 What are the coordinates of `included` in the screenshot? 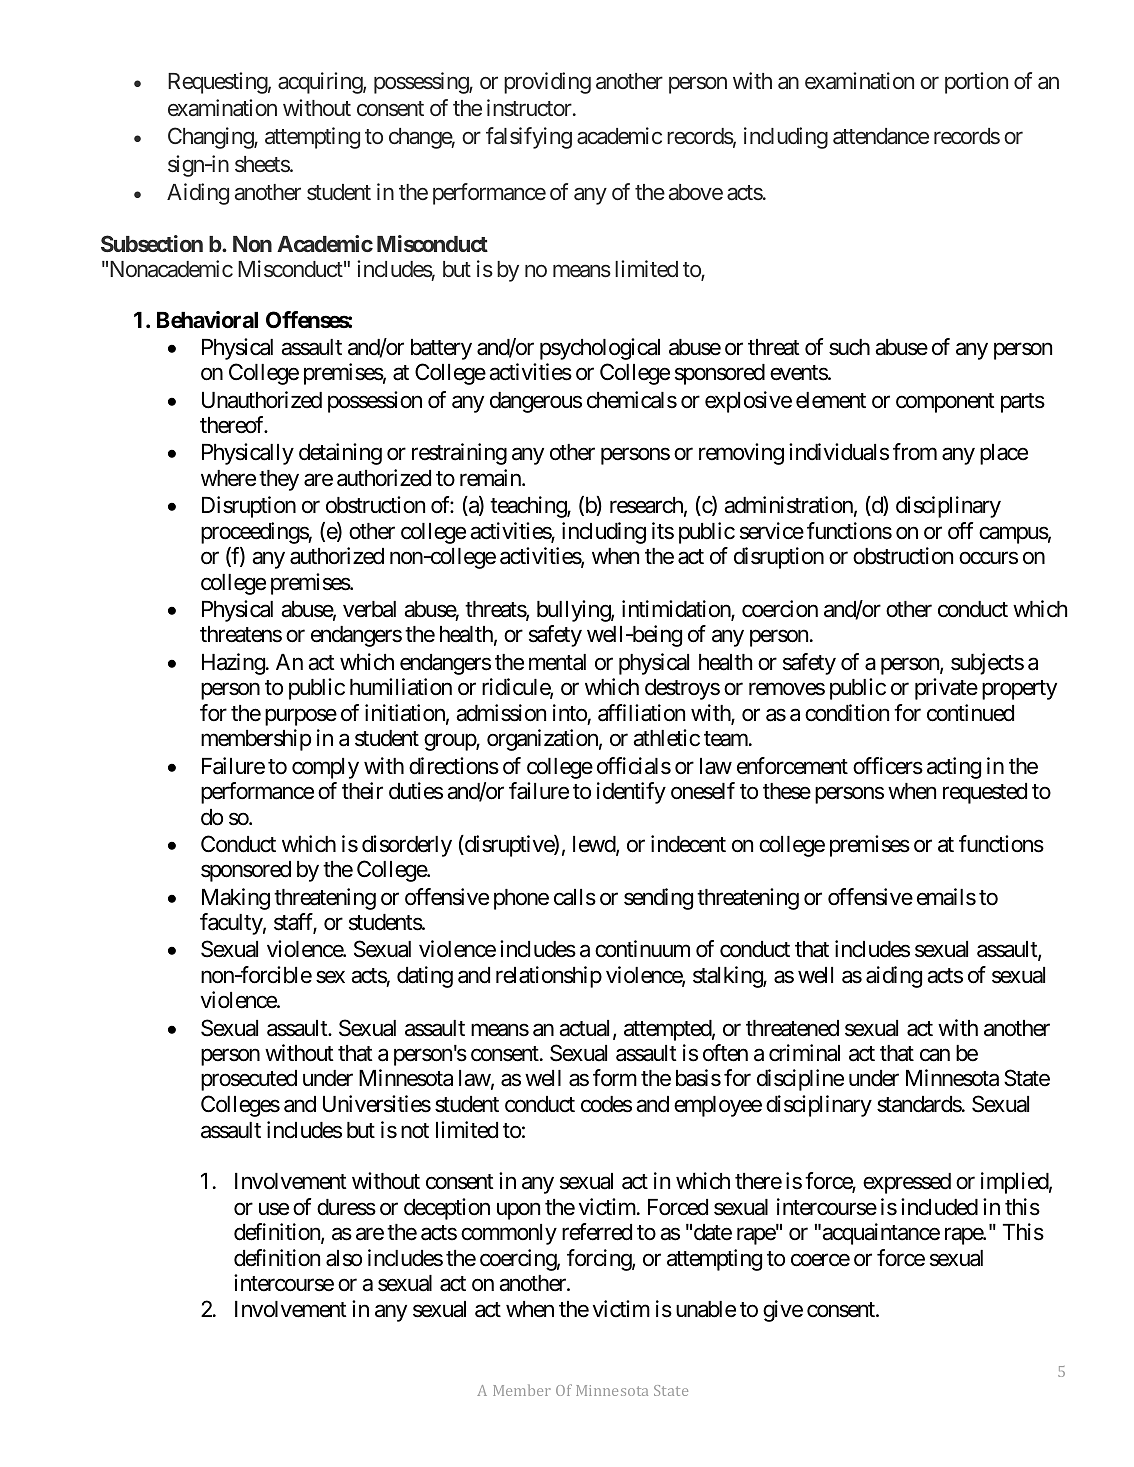 It's located at (939, 1207).
